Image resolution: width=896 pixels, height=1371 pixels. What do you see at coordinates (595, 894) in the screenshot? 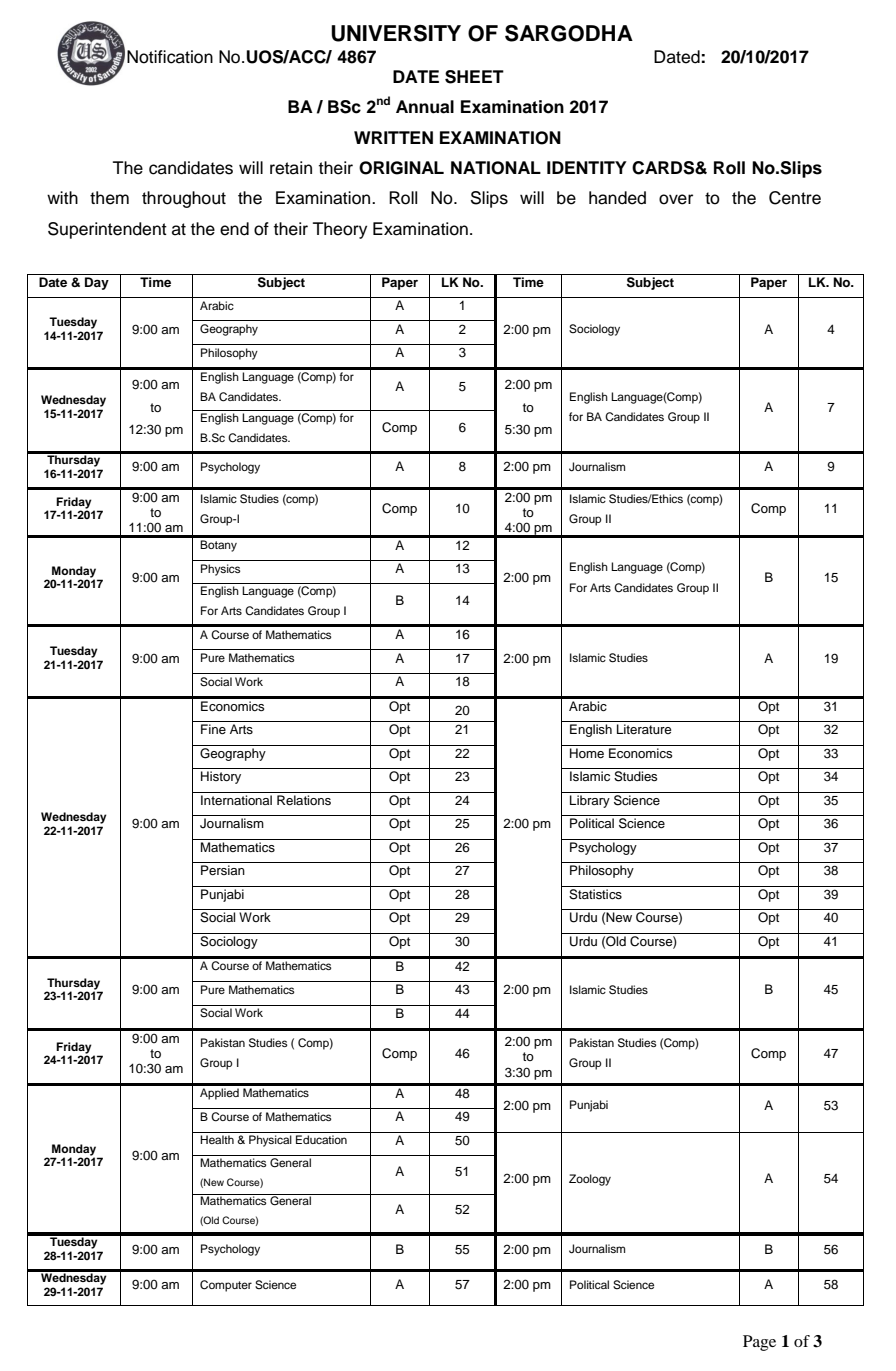
I see `Statistics` at bounding box center [595, 894].
